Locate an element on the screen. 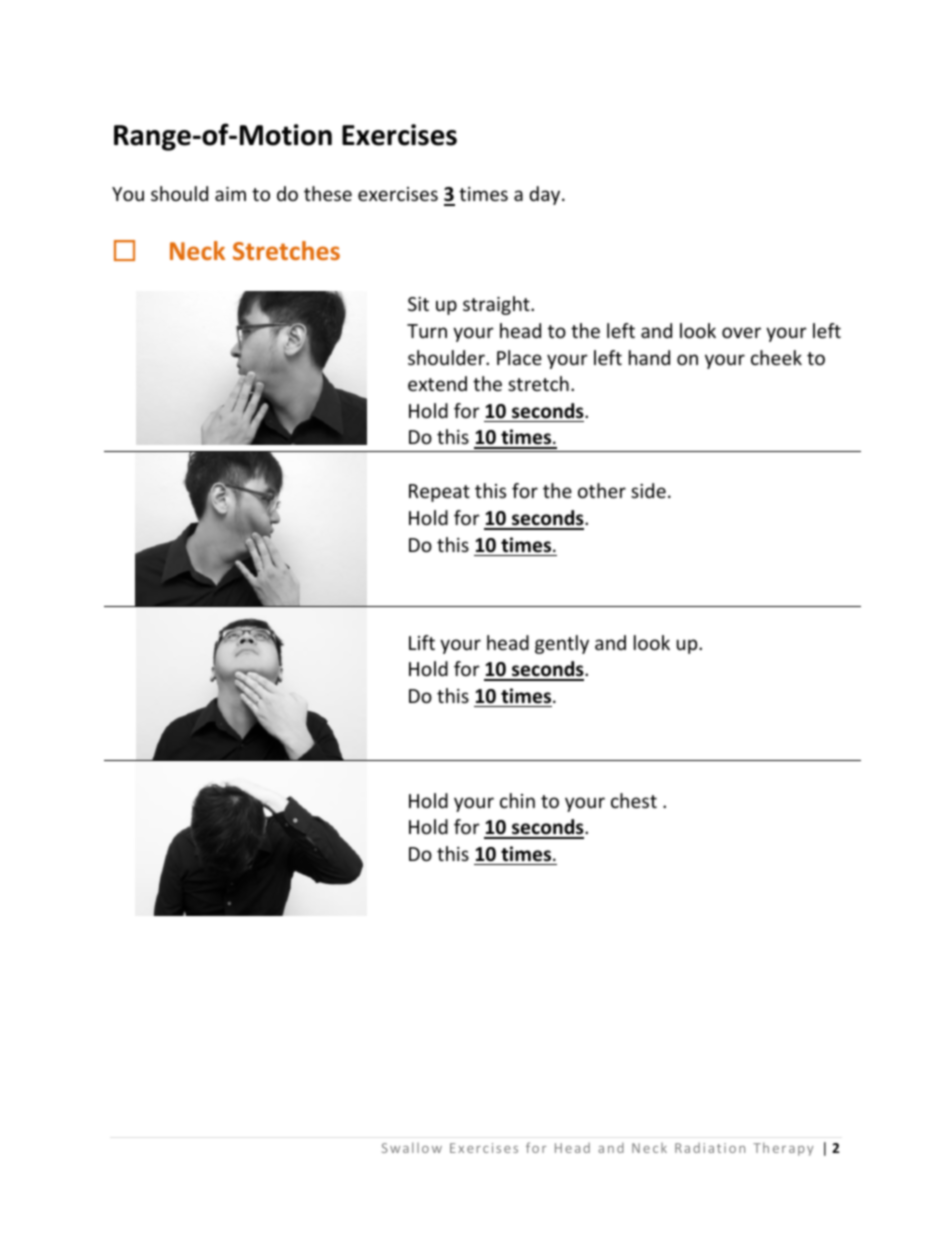 Image resolution: width=952 pixels, height=1233 pixels. Place is located at coordinates (519, 357).
